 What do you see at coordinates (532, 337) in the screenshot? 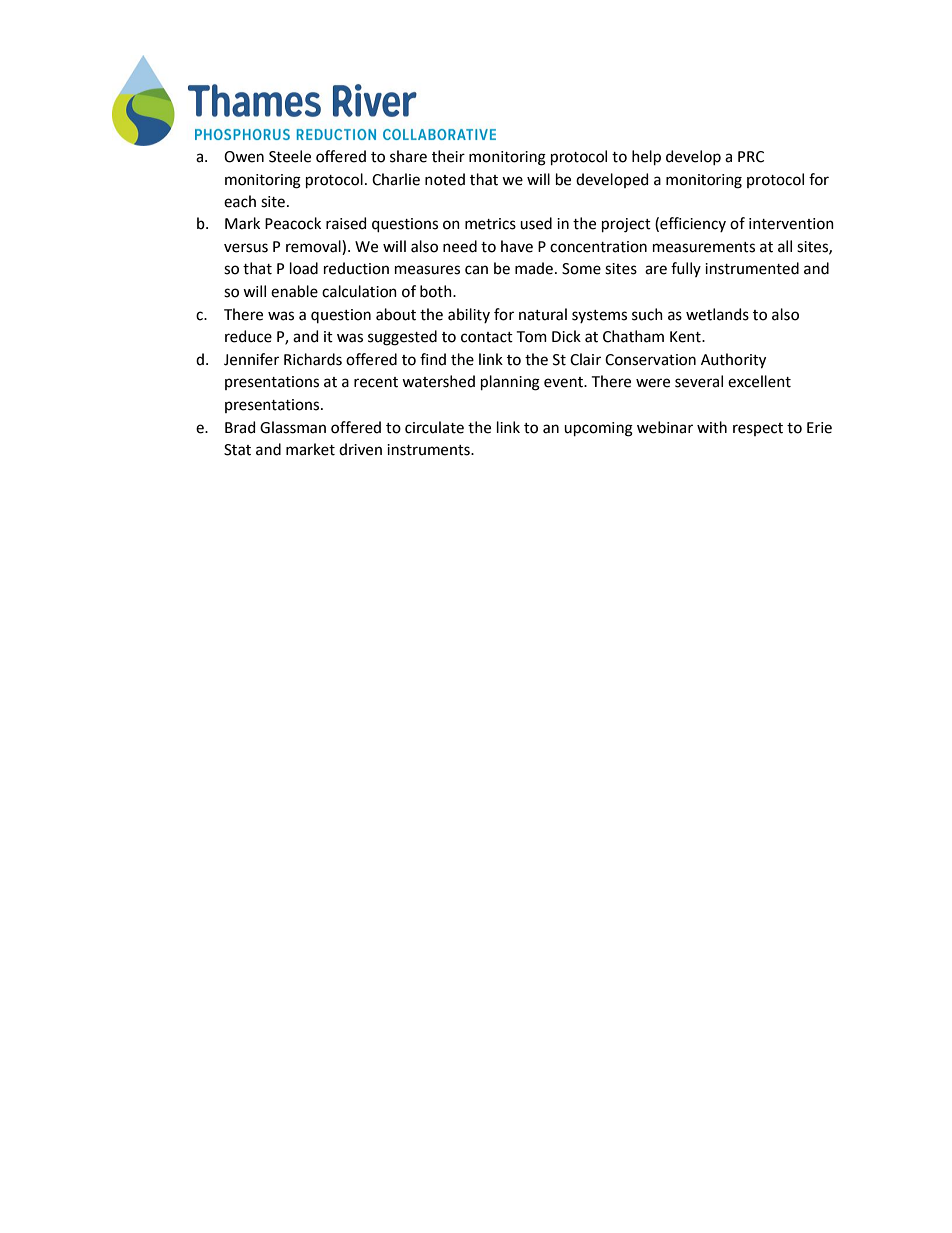
I see `Tom` at bounding box center [532, 337].
